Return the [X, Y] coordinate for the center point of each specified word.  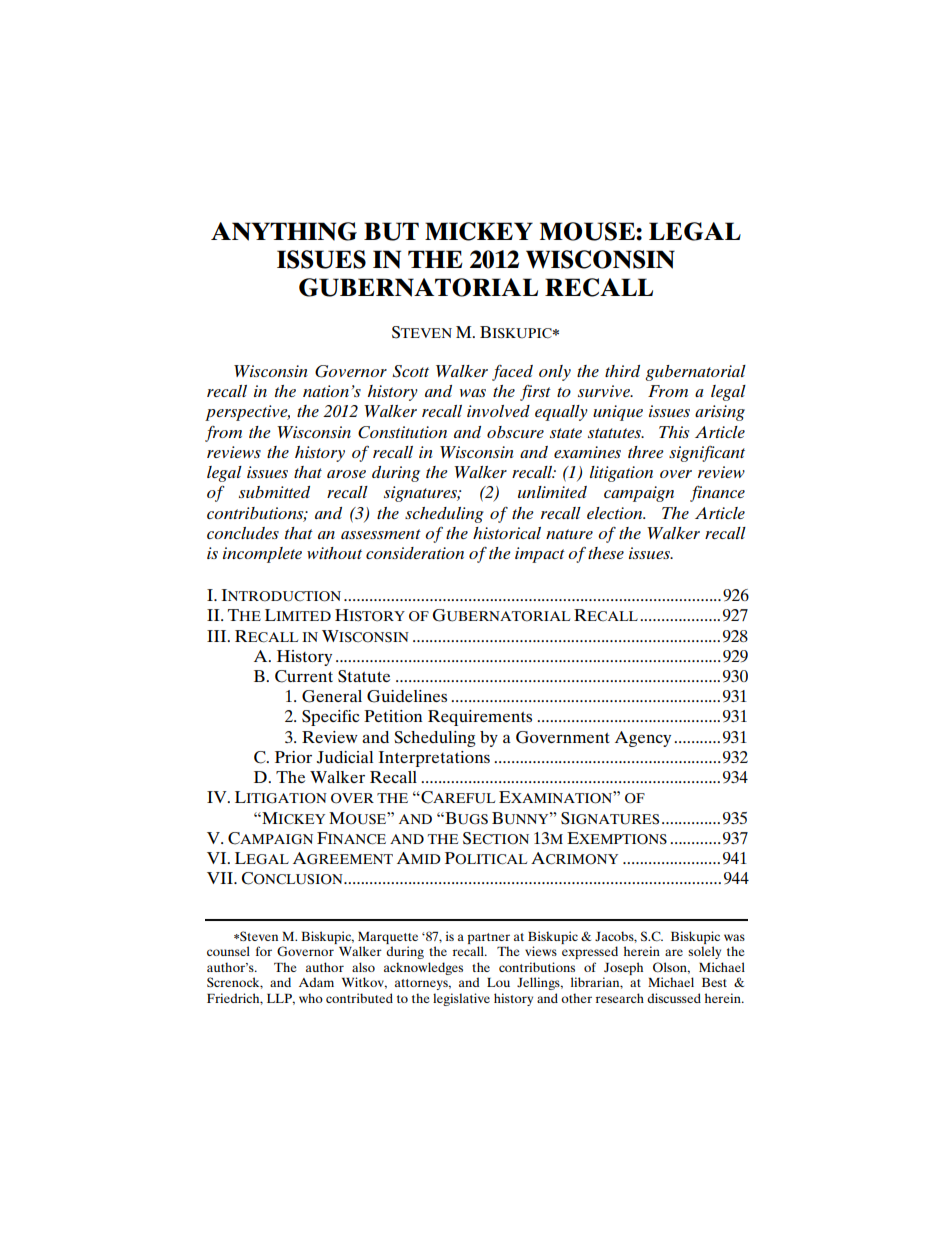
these [606, 553]
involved [498, 411]
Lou [498, 982]
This [674, 432]
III [218, 636]
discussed [674, 998]
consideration [415, 553]
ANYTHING [284, 231]
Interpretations [434, 759]
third [622, 371]
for [264, 951]
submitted [274, 492]
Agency [643, 739]
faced [512, 373]
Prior [293, 757]
